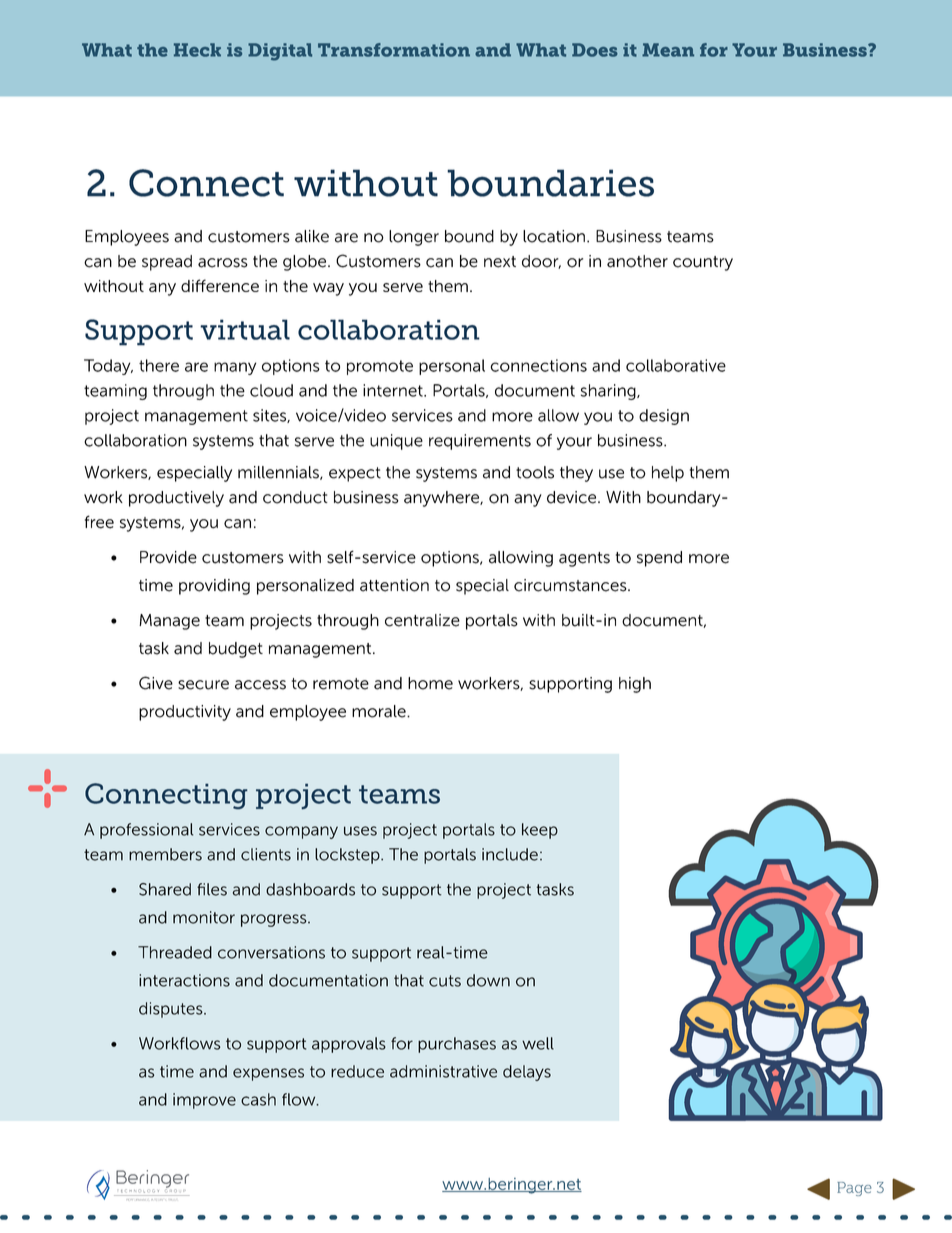 The height and width of the page is (1233, 952). Describe the element at coordinates (212, 889) in the page. I see `files` at that location.
